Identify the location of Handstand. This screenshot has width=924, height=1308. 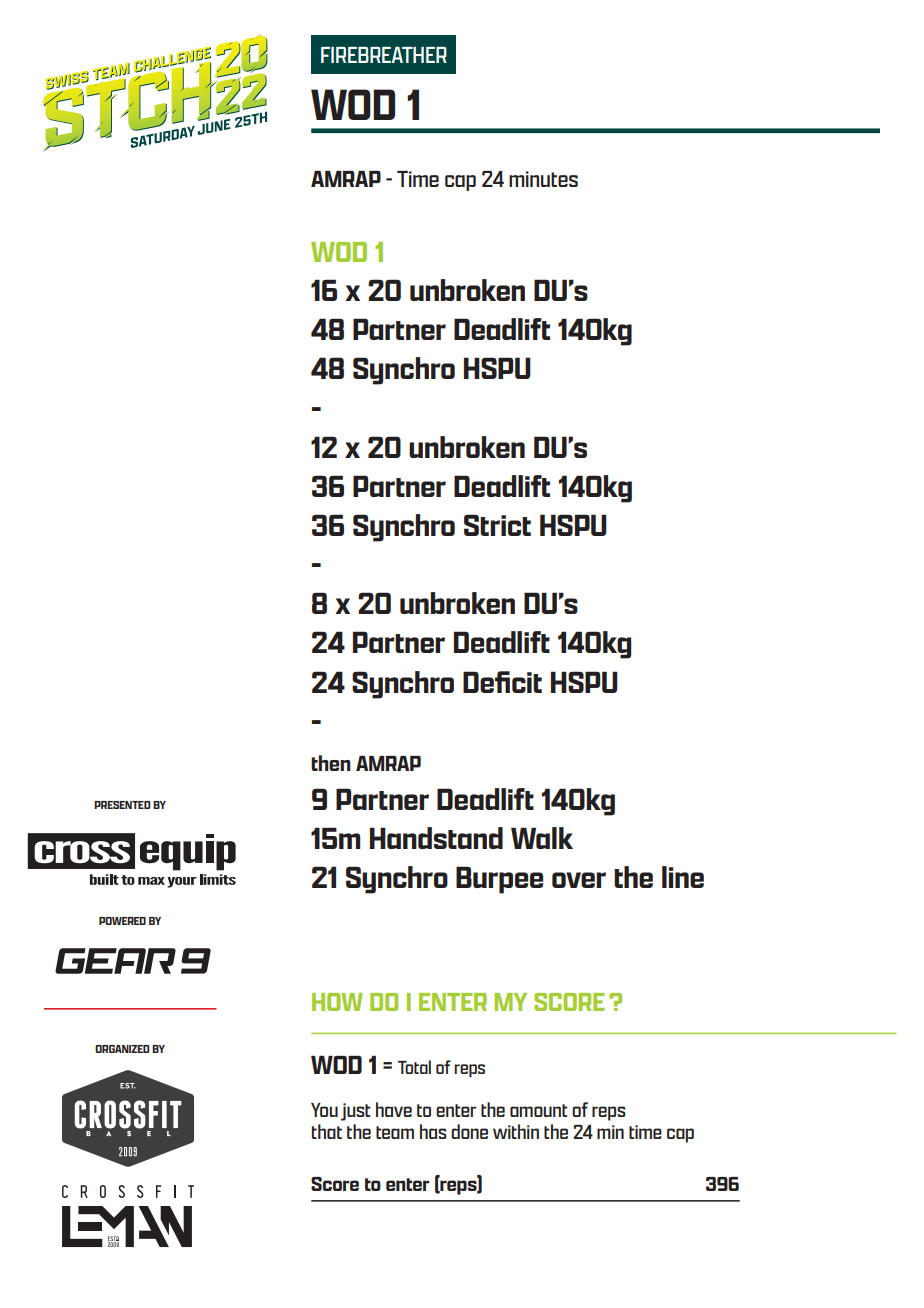
(436, 838).
